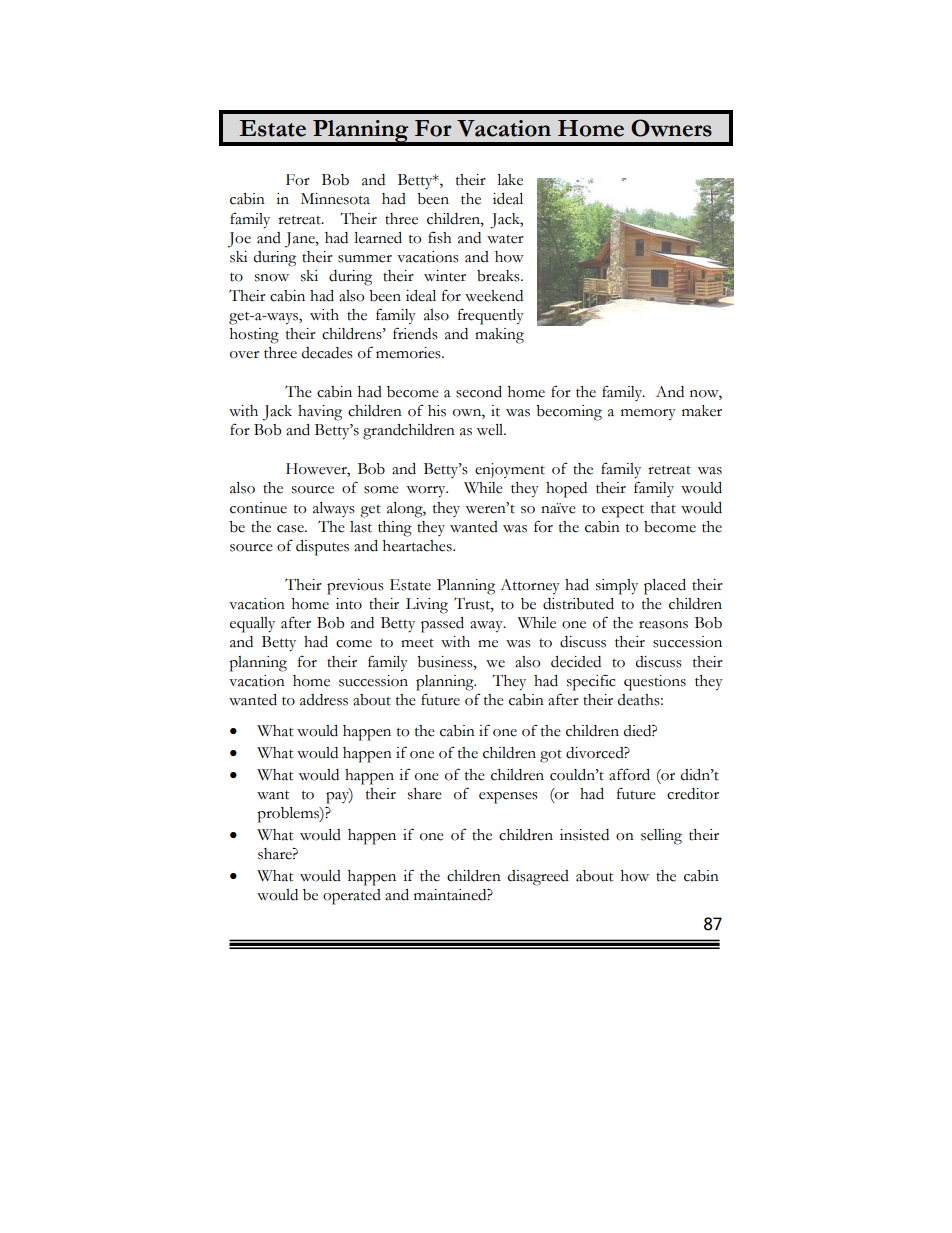 The width and height of the screenshot is (952, 1233). What do you see at coordinates (510, 180) in the screenshot?
I see `lake` at bounding box center [510, 180].
